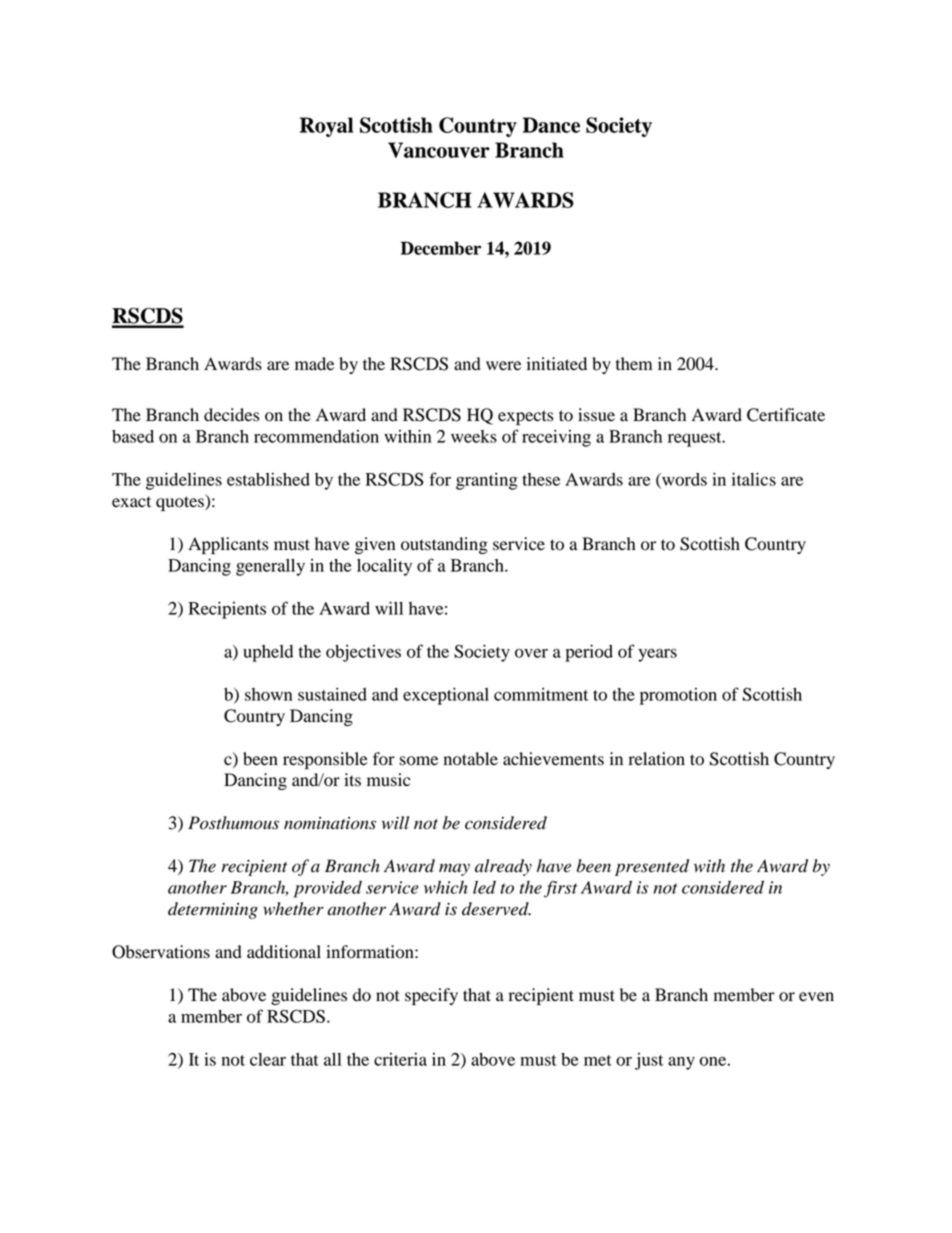 The image size is (952, 1233). I want to click on Vancouver, so click(439, 150).
